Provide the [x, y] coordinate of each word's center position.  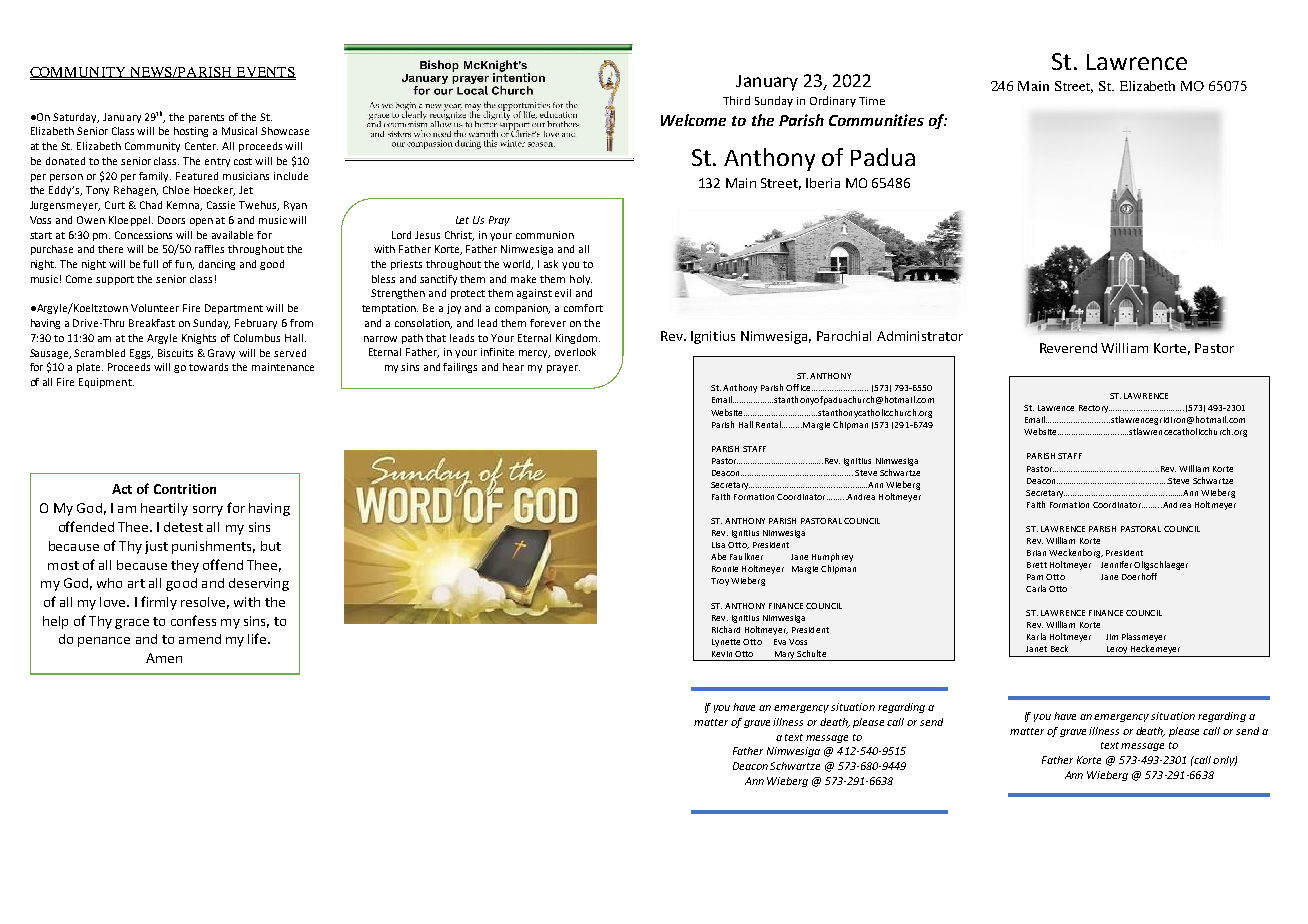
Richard [726, 629]
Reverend [1068, 348]
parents [206, 118]
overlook [575, 352]
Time [872, 101]
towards [208, 367]
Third [736, 100]
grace [132, 624]
